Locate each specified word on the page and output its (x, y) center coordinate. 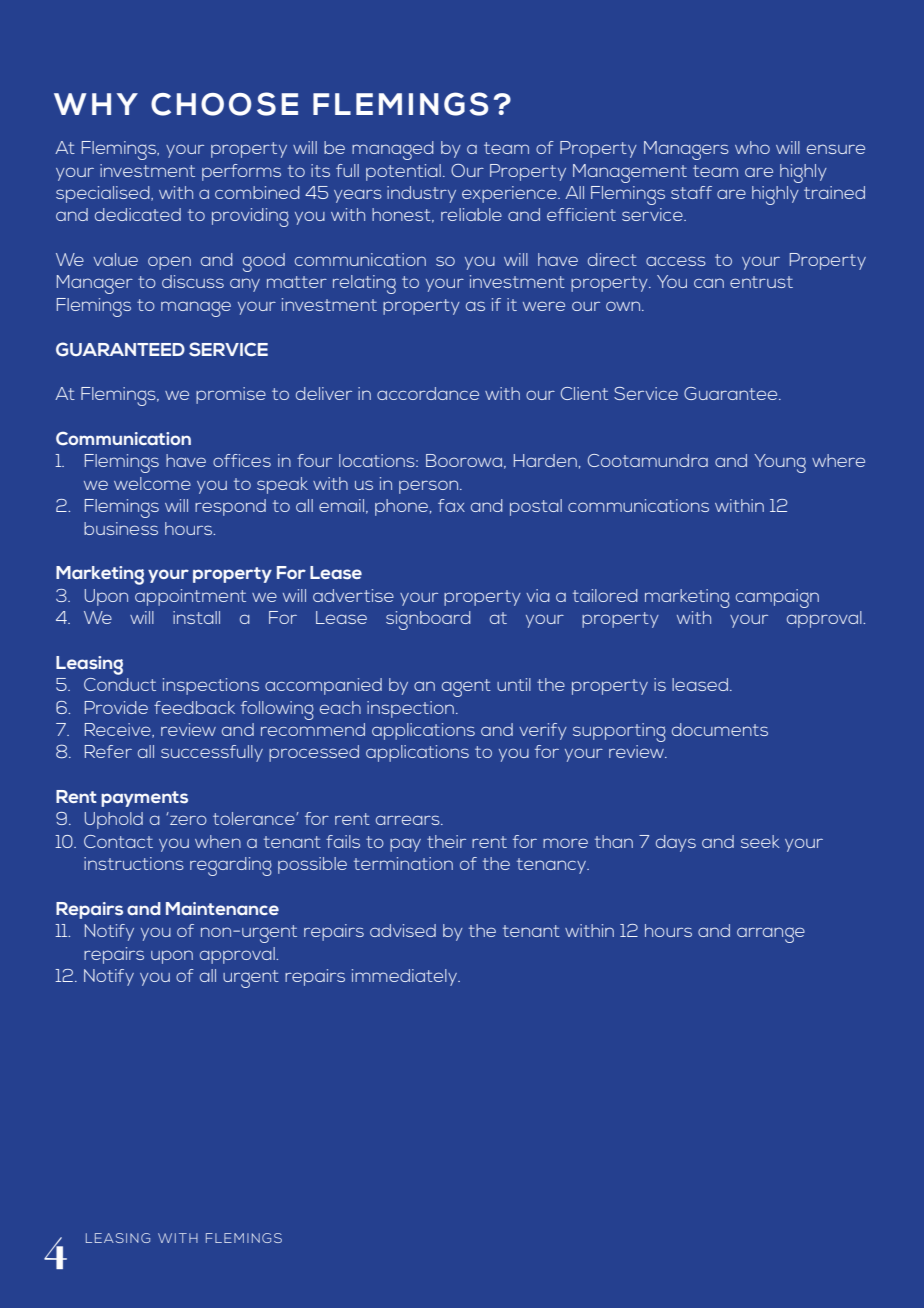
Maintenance (222, 908)
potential (403, 172)
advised (403, 930)
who (752, 147)
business (121, 528)
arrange (771, 935)
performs (241, 172)
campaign (777, 598)
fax (451, 505)
